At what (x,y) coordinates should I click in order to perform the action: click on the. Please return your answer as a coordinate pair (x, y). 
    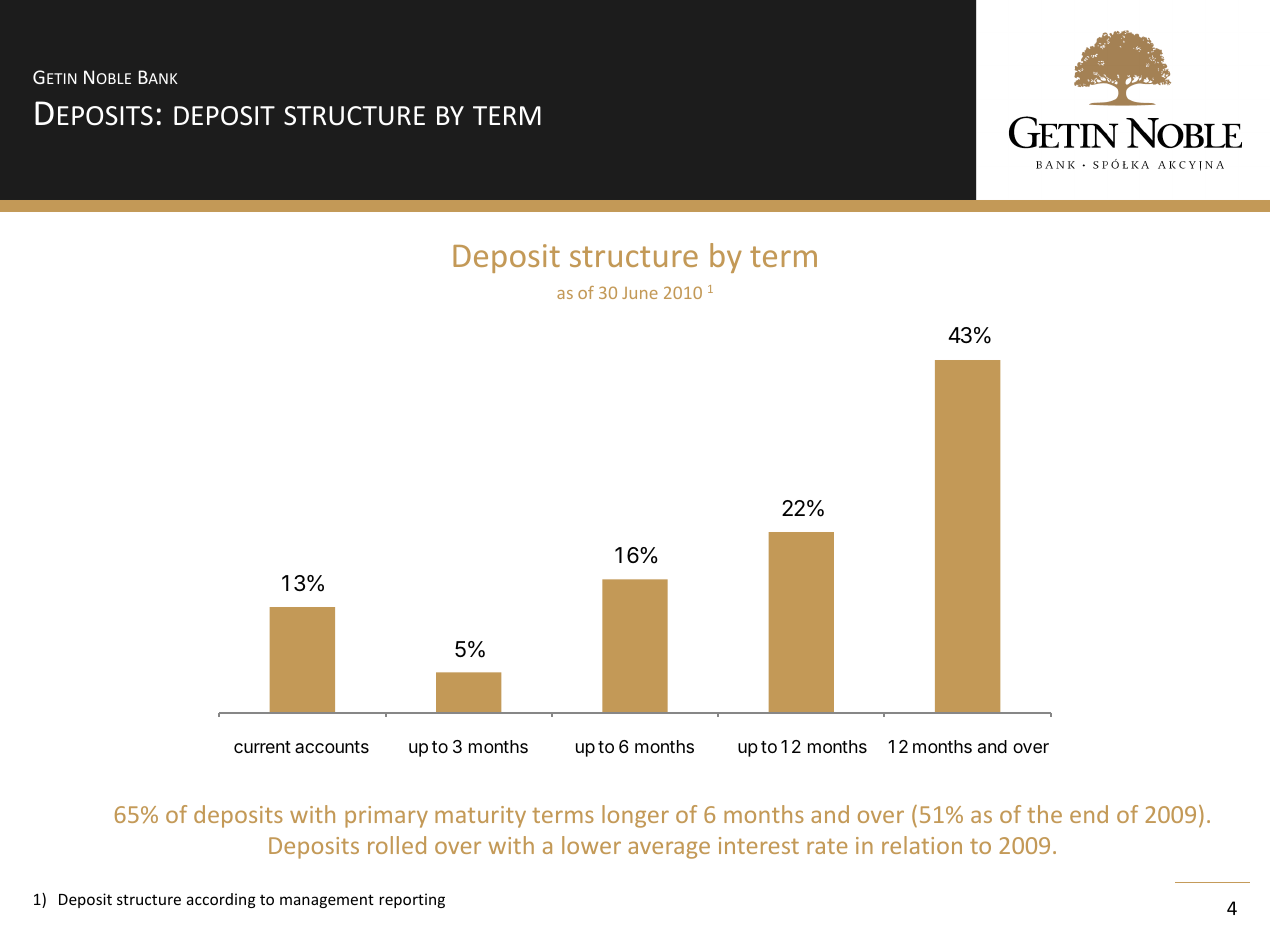
    Looking at the image, I should click on (1044, 814).
